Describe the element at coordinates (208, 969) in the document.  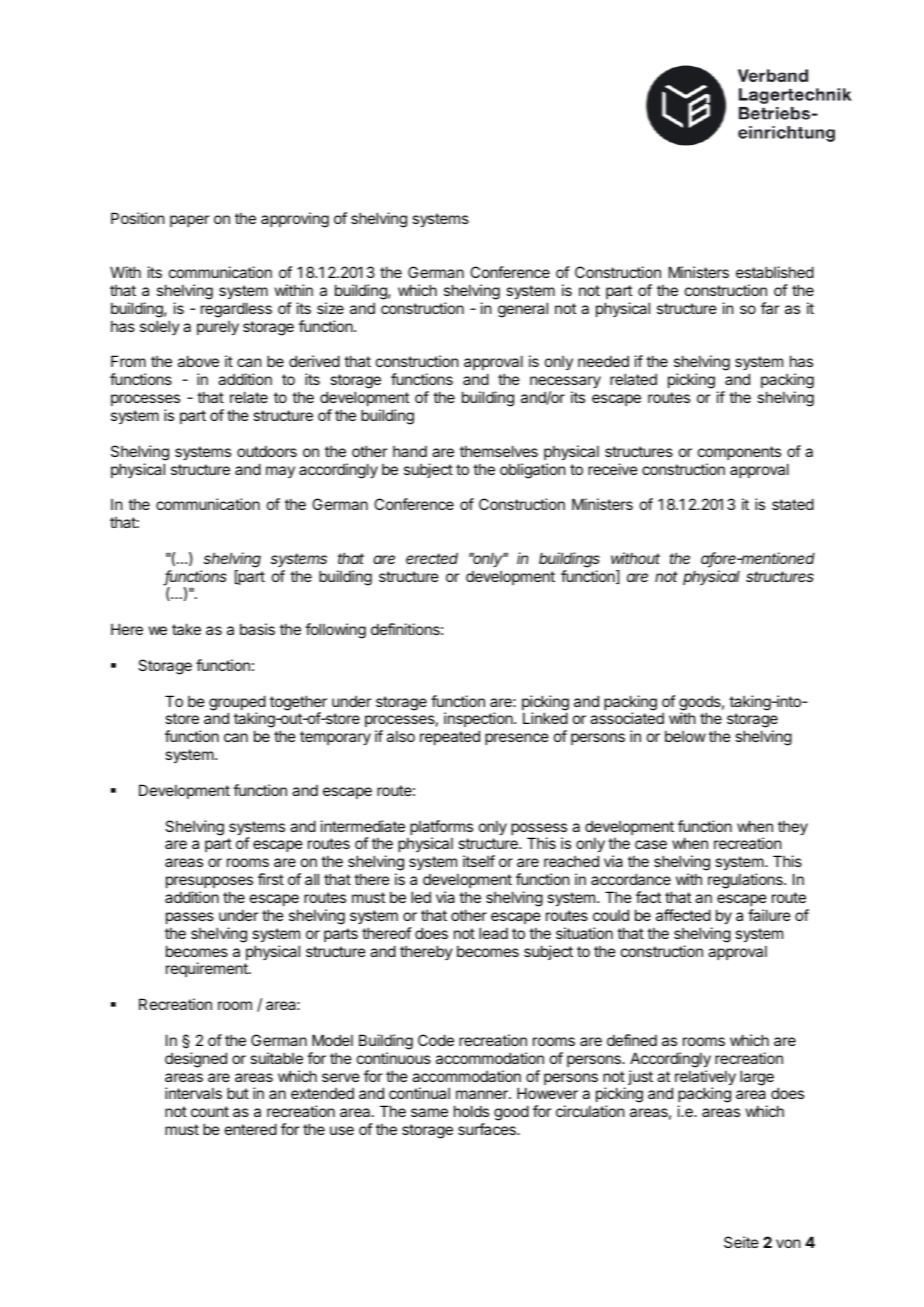
I see `requirement` at that location.
